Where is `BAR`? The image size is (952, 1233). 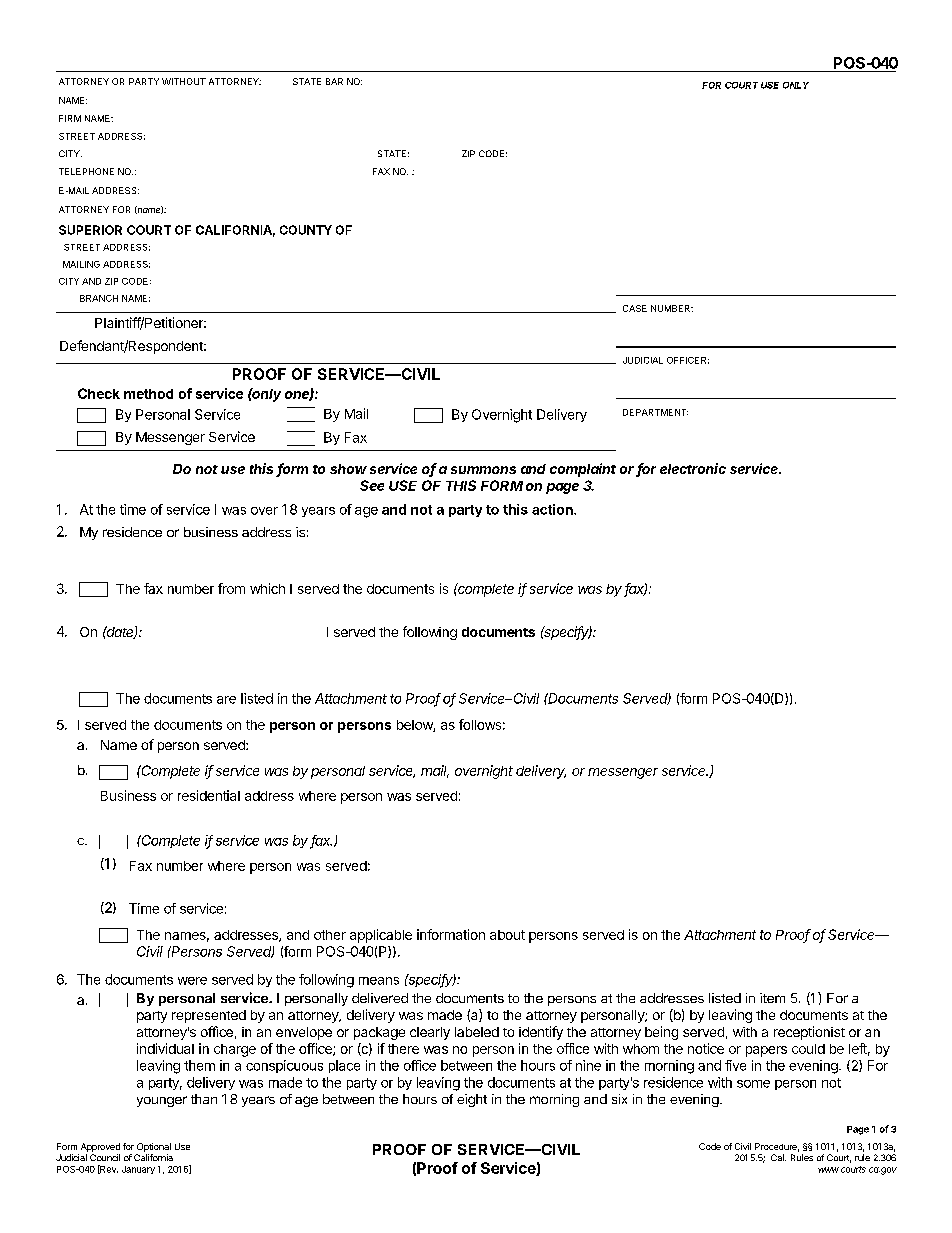
BAR is located at coordinates (334, 81).
